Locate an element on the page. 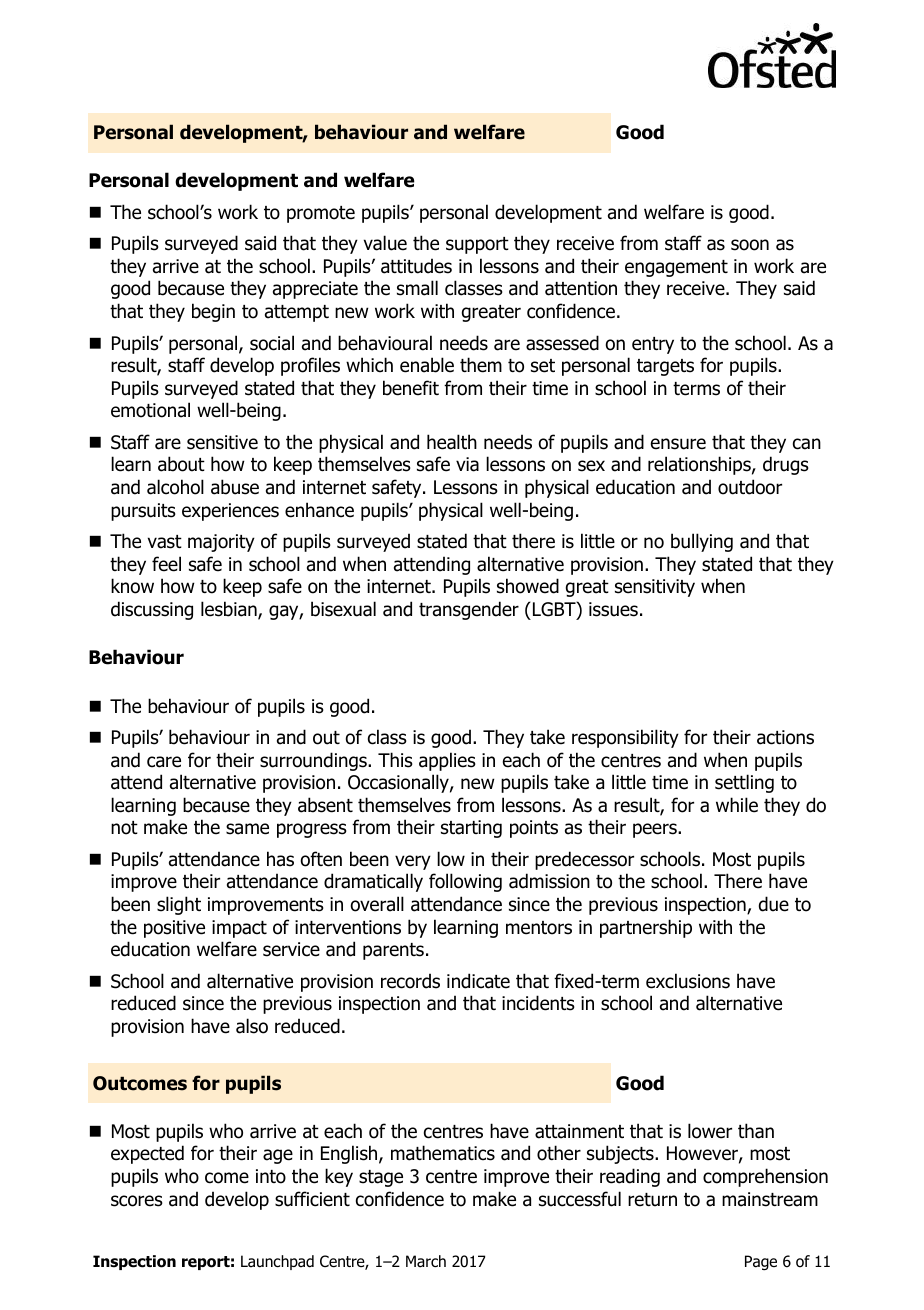  bullying is located at coordinates (702, 542).
